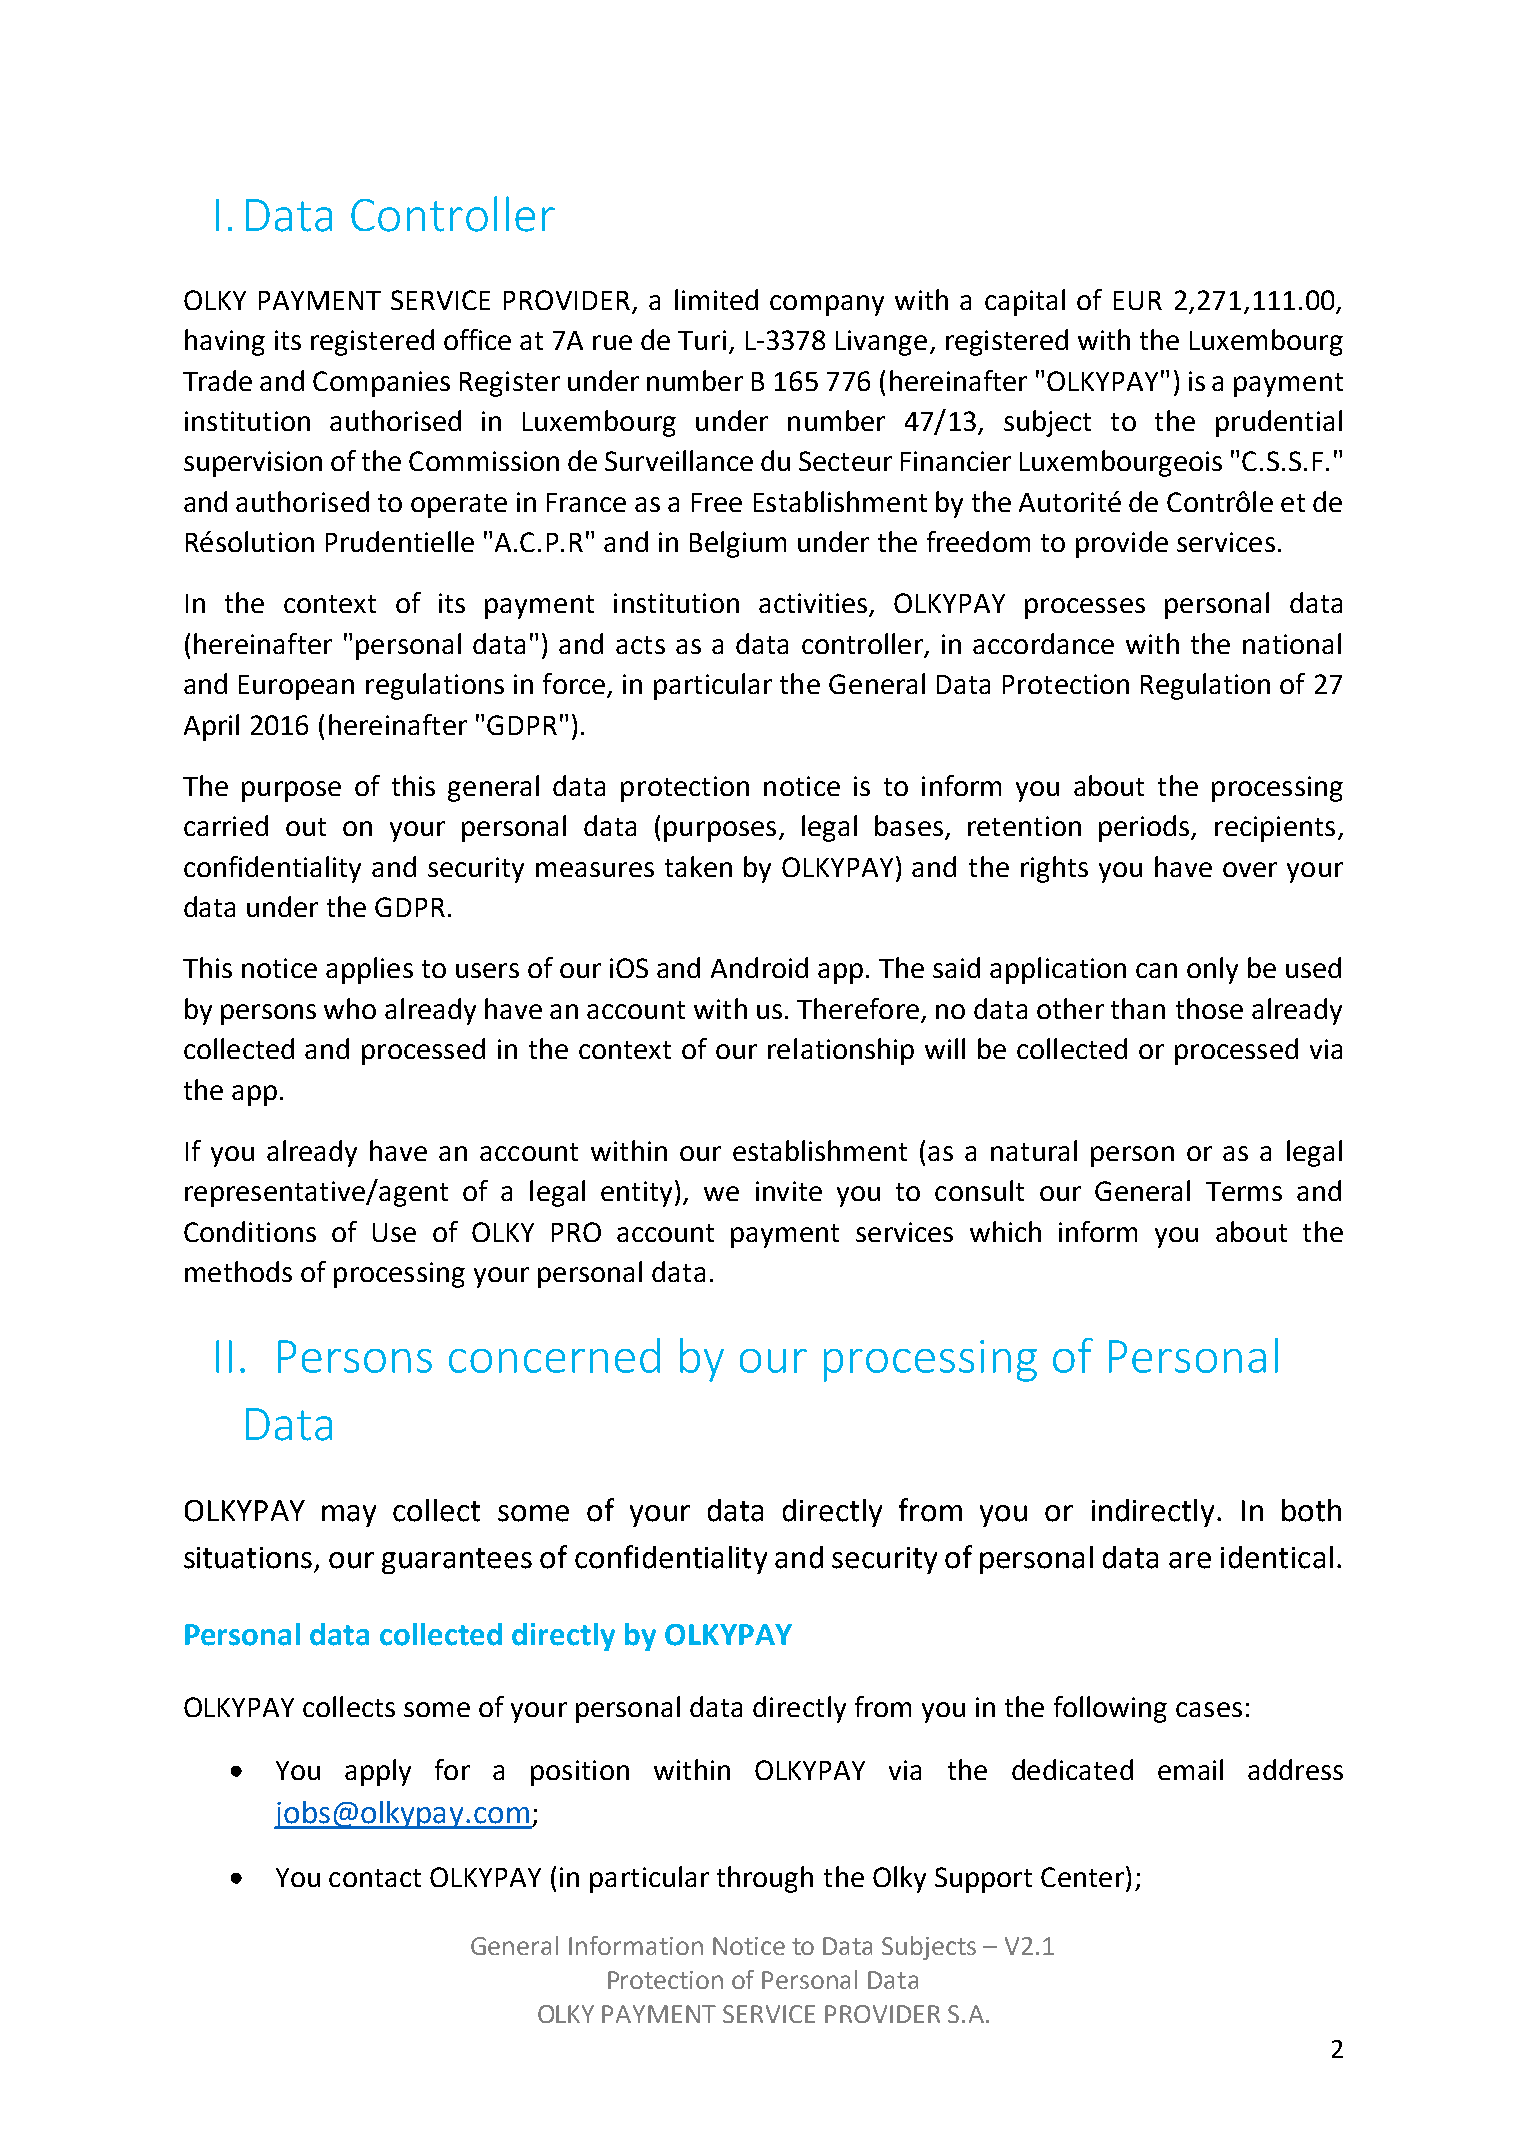 This screenshot has height=2155, width=1524. What do you see at coordinates (296, 687) in the screenshot?
I see `European` at bounding box center [296, 687].
